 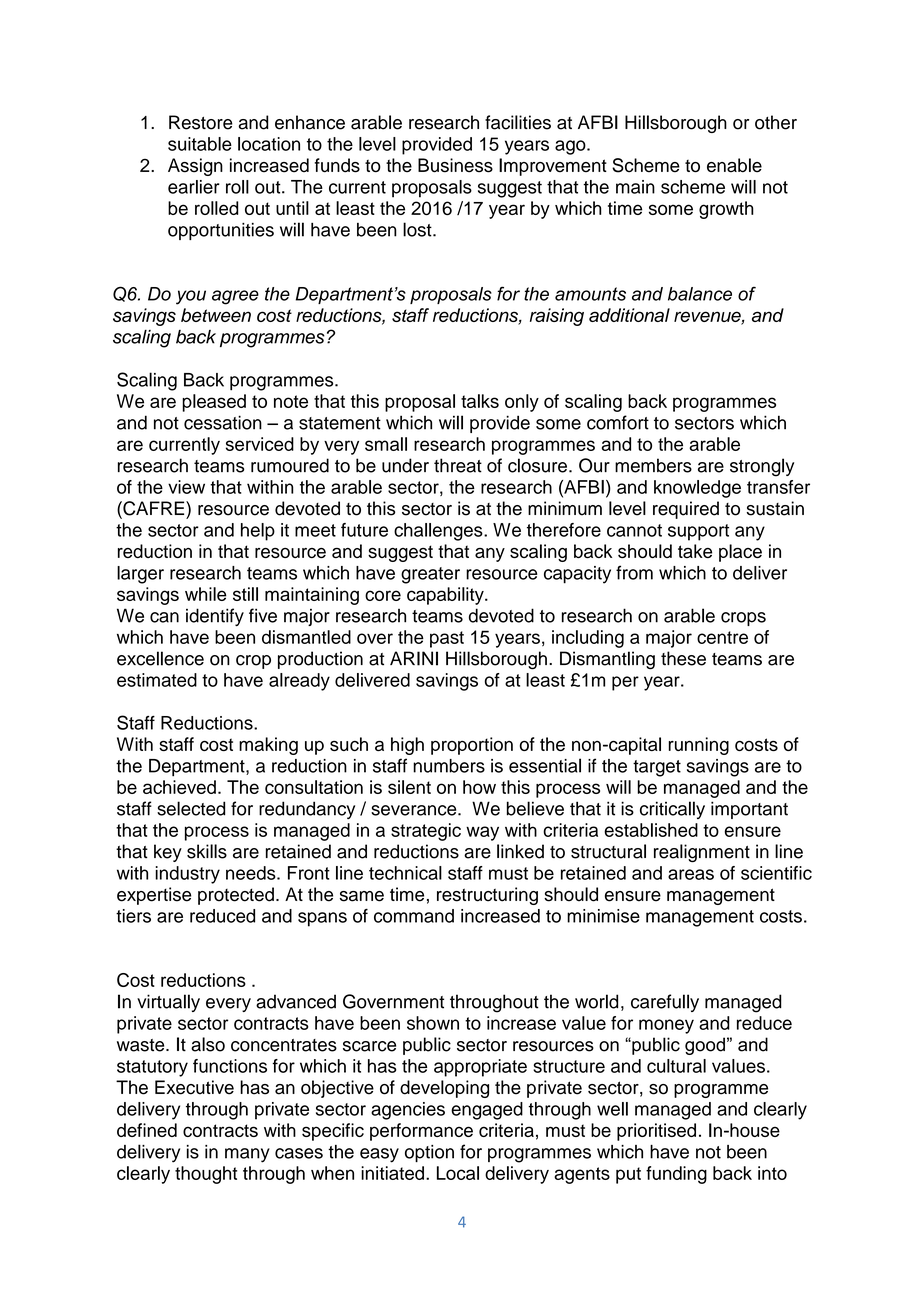 What do you see at coordinates (480, 401) in the screenshot?
I see `talks` at bounding box center [480, 401].
